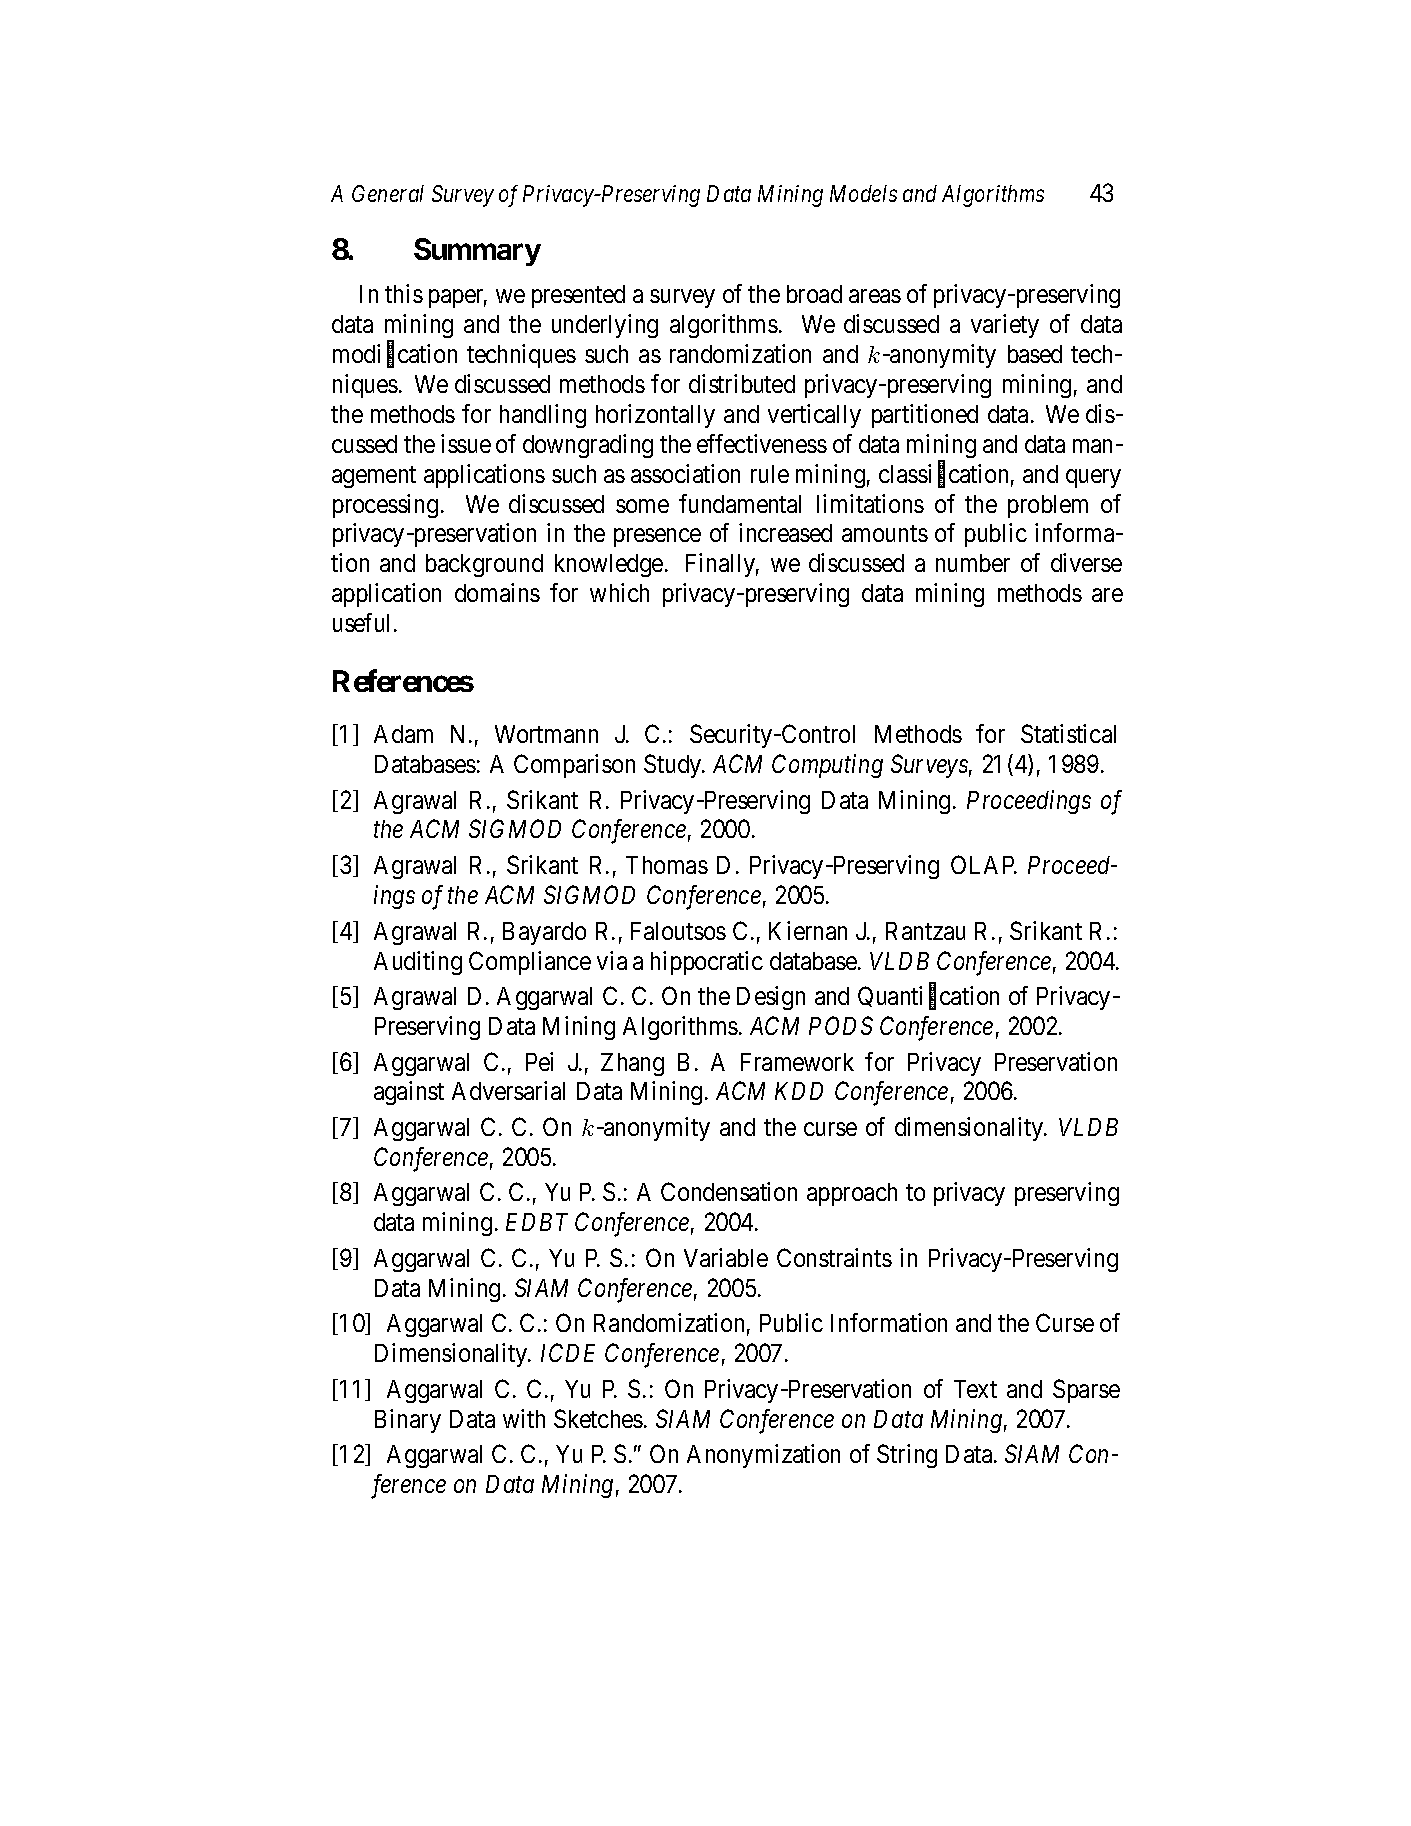 This image has height=1826, width=1411. I want to click on String, so click(907, 1456).
